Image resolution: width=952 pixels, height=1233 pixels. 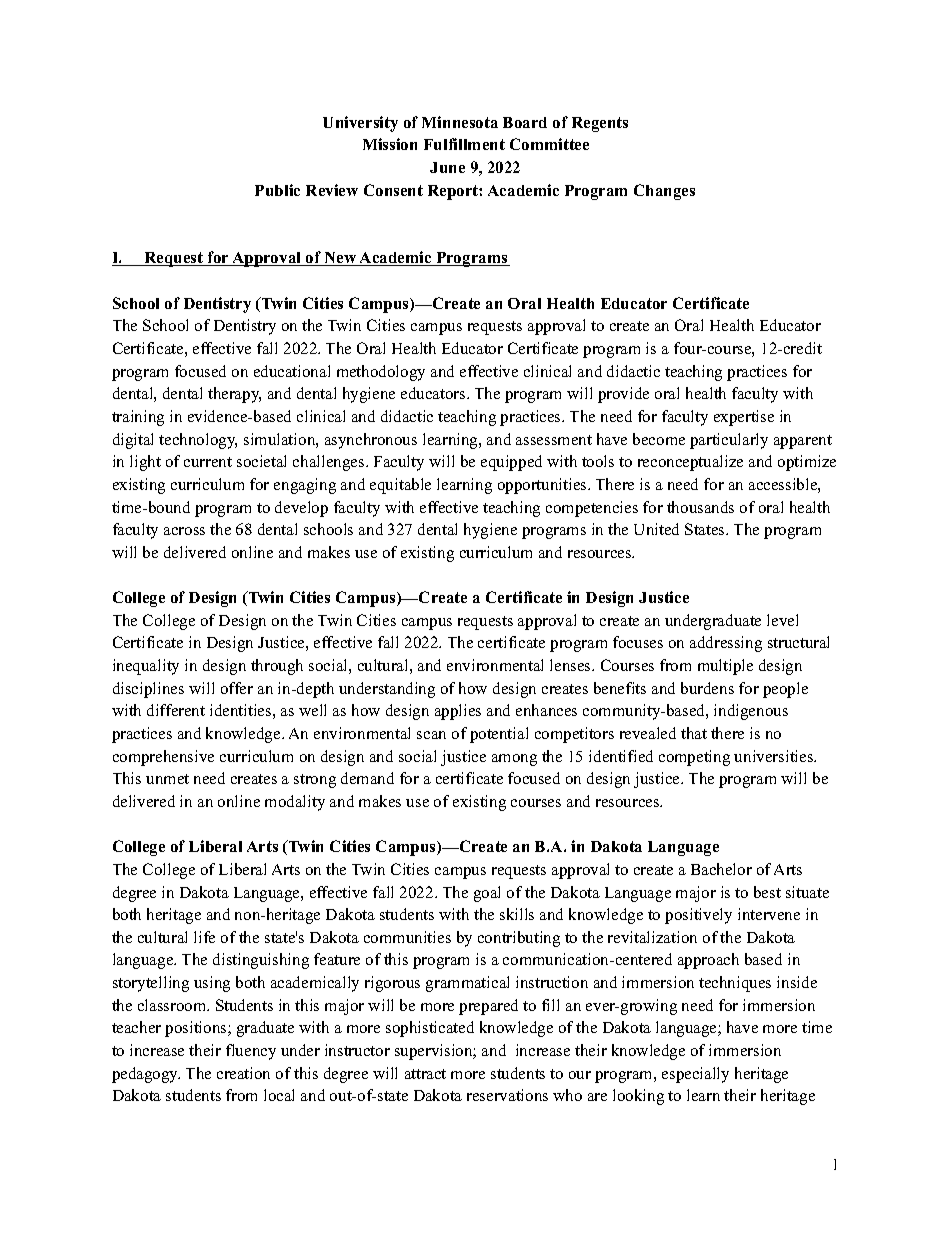 I want to click on creation, so click(x=243, y=1073).
